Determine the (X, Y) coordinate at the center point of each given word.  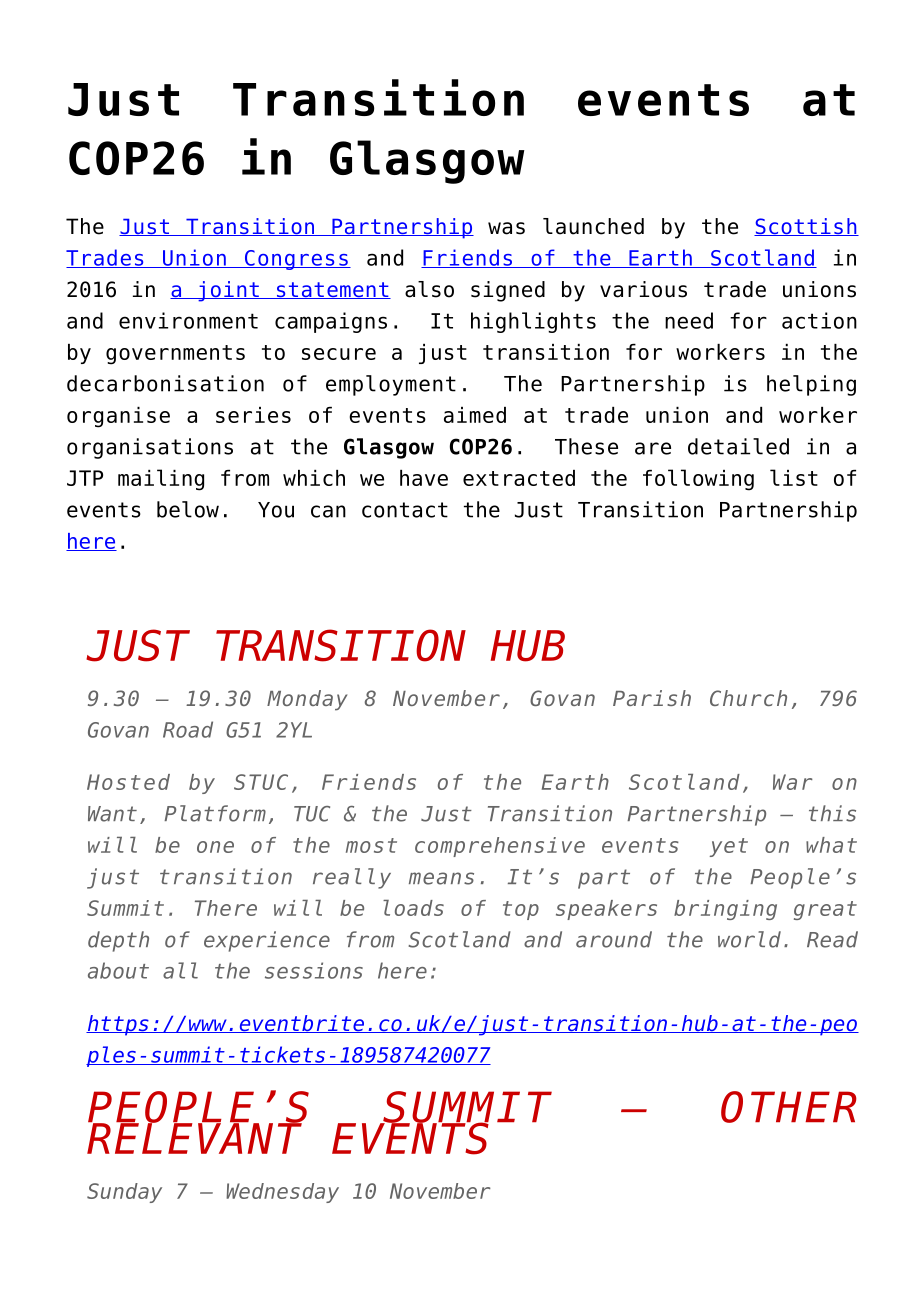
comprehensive (500, 847)
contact (405, 510)
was (506, 228)
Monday (307, 700)
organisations (150, 448)
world (749, 939)
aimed (475, 415)
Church (748, 698)
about (118, 970)
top (521, 910)
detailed (738, 446)
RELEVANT (195, 1137)
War (793, 782)
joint (228, 291)
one (215, 847)
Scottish (806, 227)
